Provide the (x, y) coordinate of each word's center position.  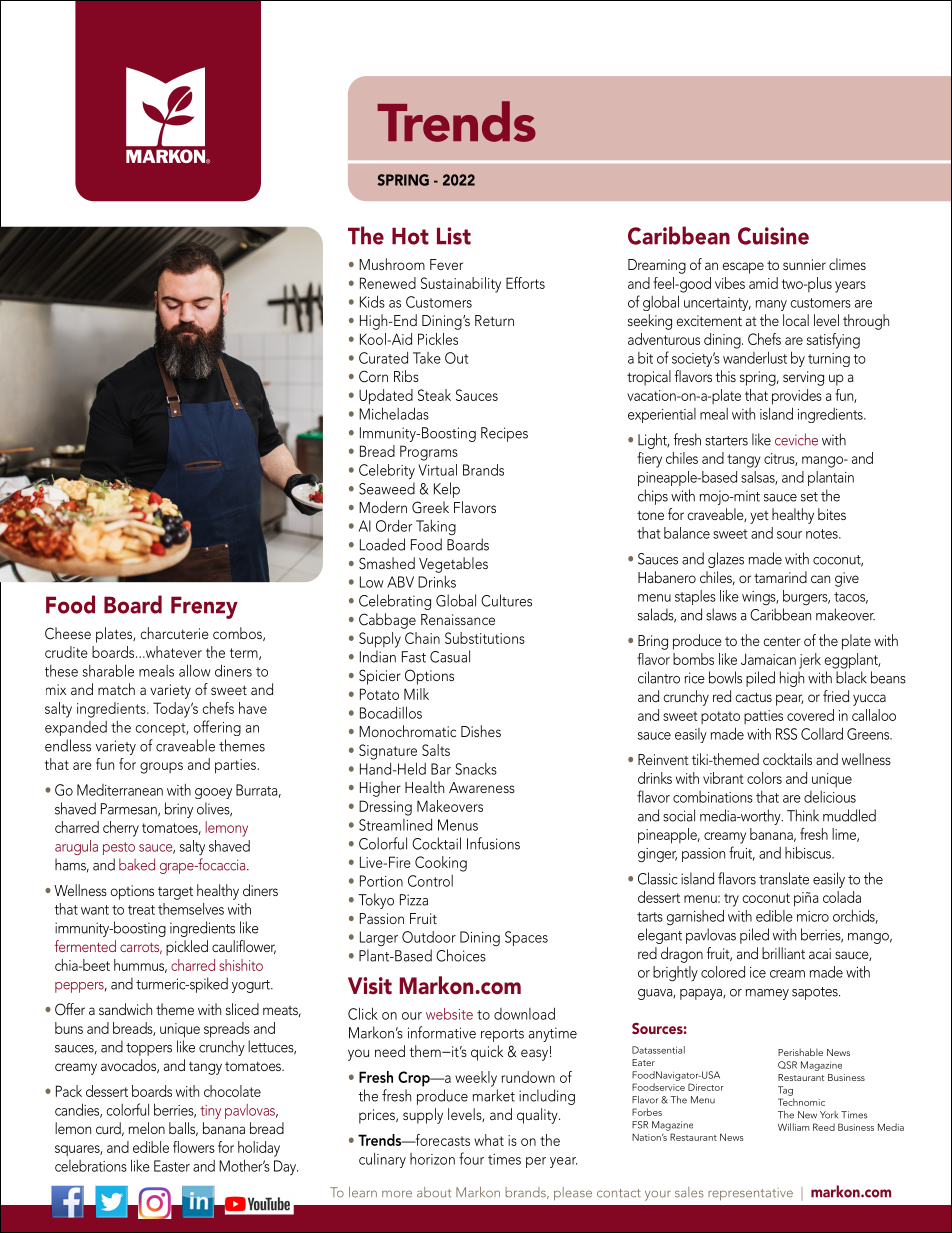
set (809, 497)
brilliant (783, 953)
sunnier (804, 264)
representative (750, 1194)
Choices (461, 955)
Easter (172, 1166)
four (471, 1158)
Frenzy (204, 607)
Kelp (447, 490)
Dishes (481, 731)
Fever (446, 264)
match (116, 689)
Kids (372, 301)
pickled (187, 948)
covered (810, 715)
